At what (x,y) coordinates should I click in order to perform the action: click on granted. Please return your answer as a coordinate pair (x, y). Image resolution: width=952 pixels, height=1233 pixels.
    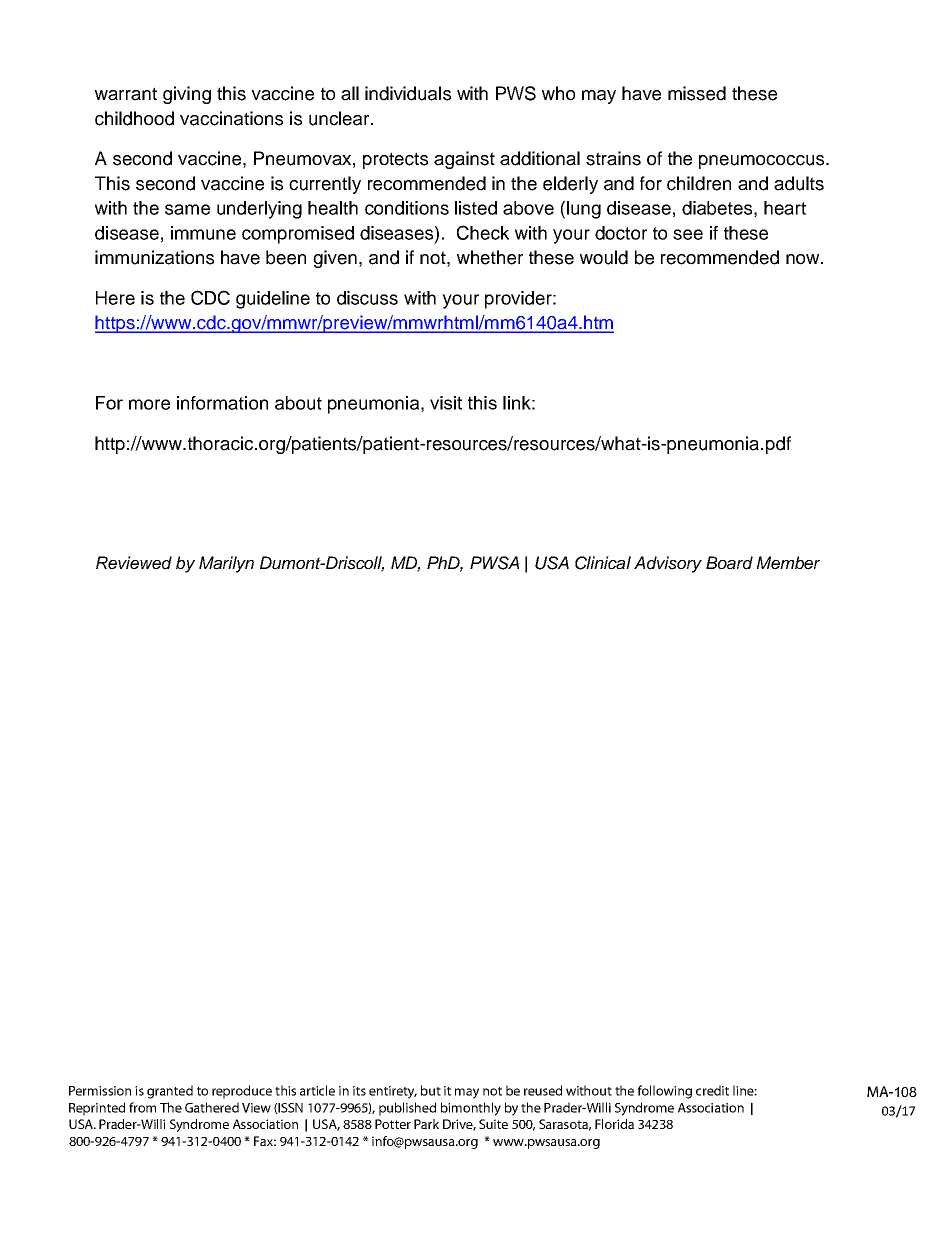
    Looking at the image, I should click on (170, 1092).
